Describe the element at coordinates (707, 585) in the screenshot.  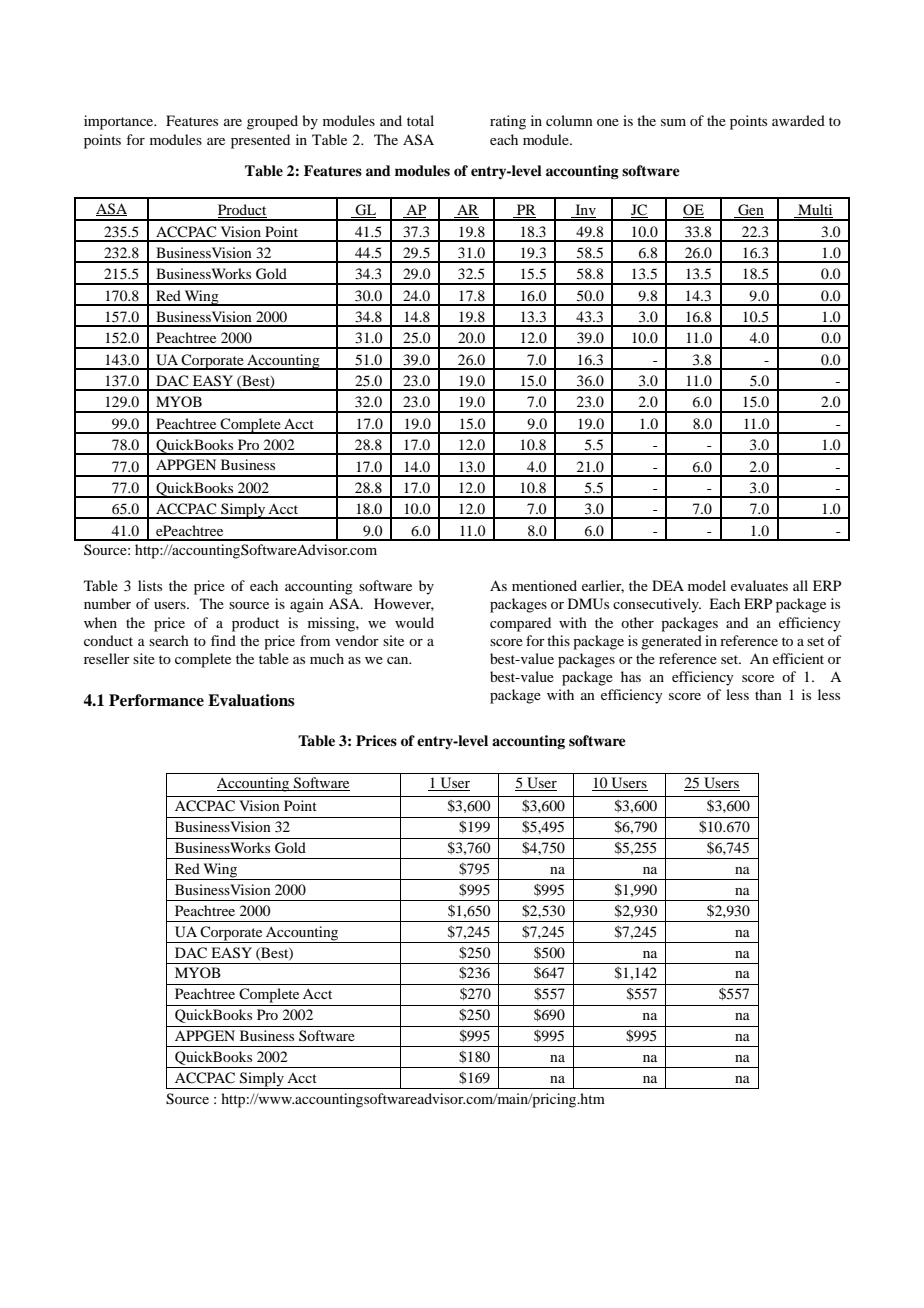
I see `model` at that location.
